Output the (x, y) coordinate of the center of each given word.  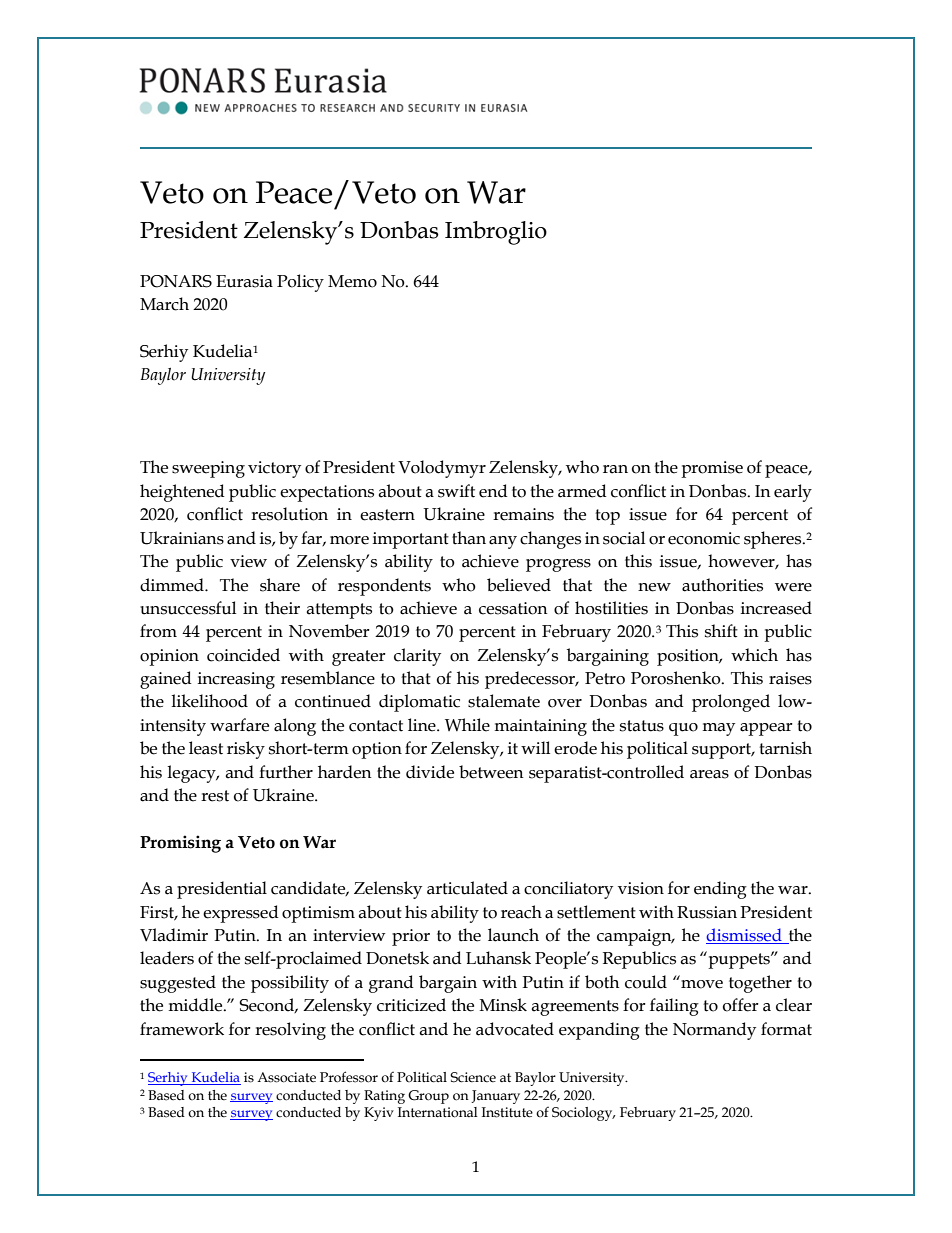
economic (704, 538)
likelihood (209, 701)
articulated (467, 888)
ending (720, 890)
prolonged (731, 703)
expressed (241, 914)
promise (712, 469)
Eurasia (244, 281)
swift (456, 491)
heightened (182, 493)
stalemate (504, 701)
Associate (286, 1077)
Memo (352, 281)
